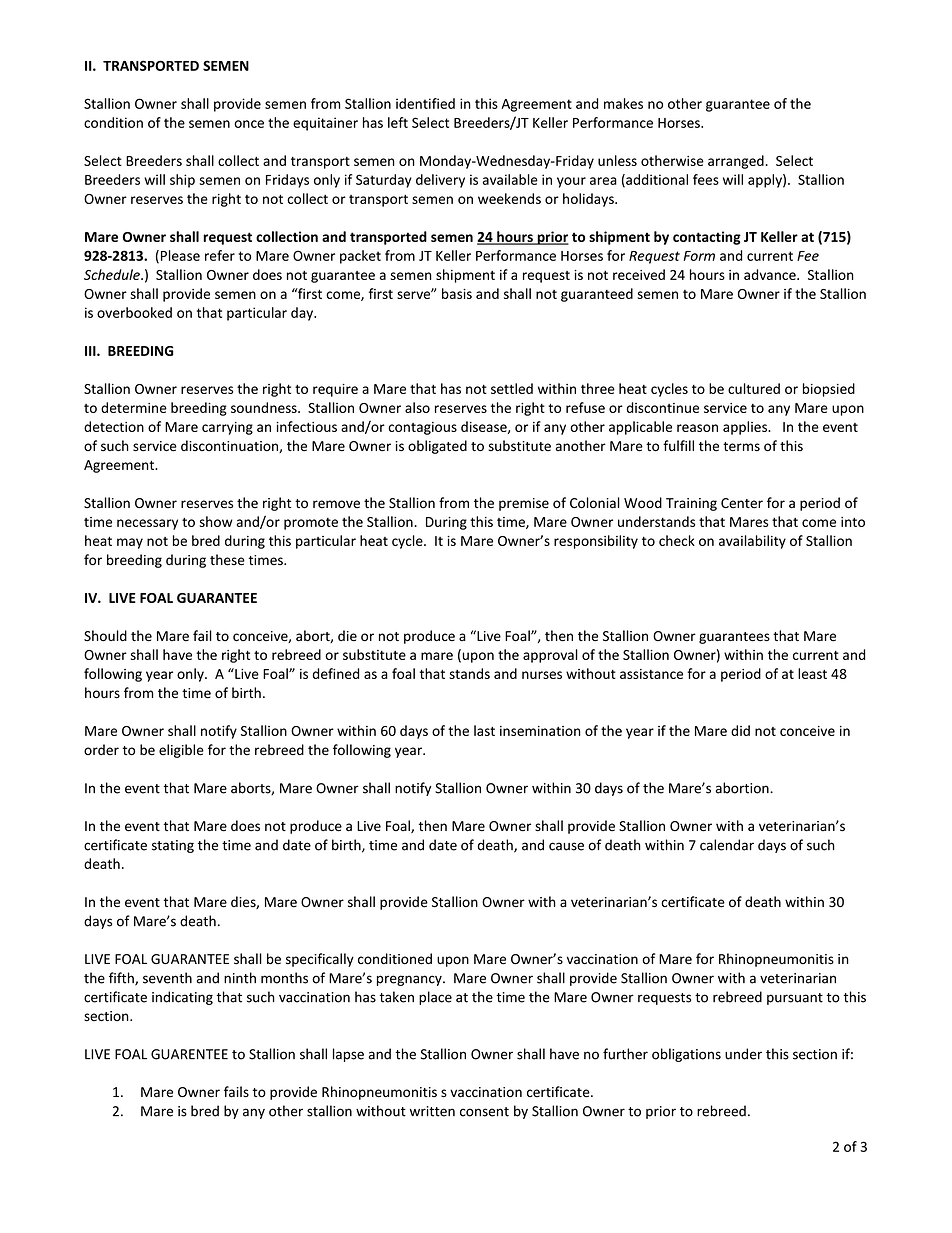 This screenshot has height=1233, width=952. I want to click on Center, so click(742, 503).
